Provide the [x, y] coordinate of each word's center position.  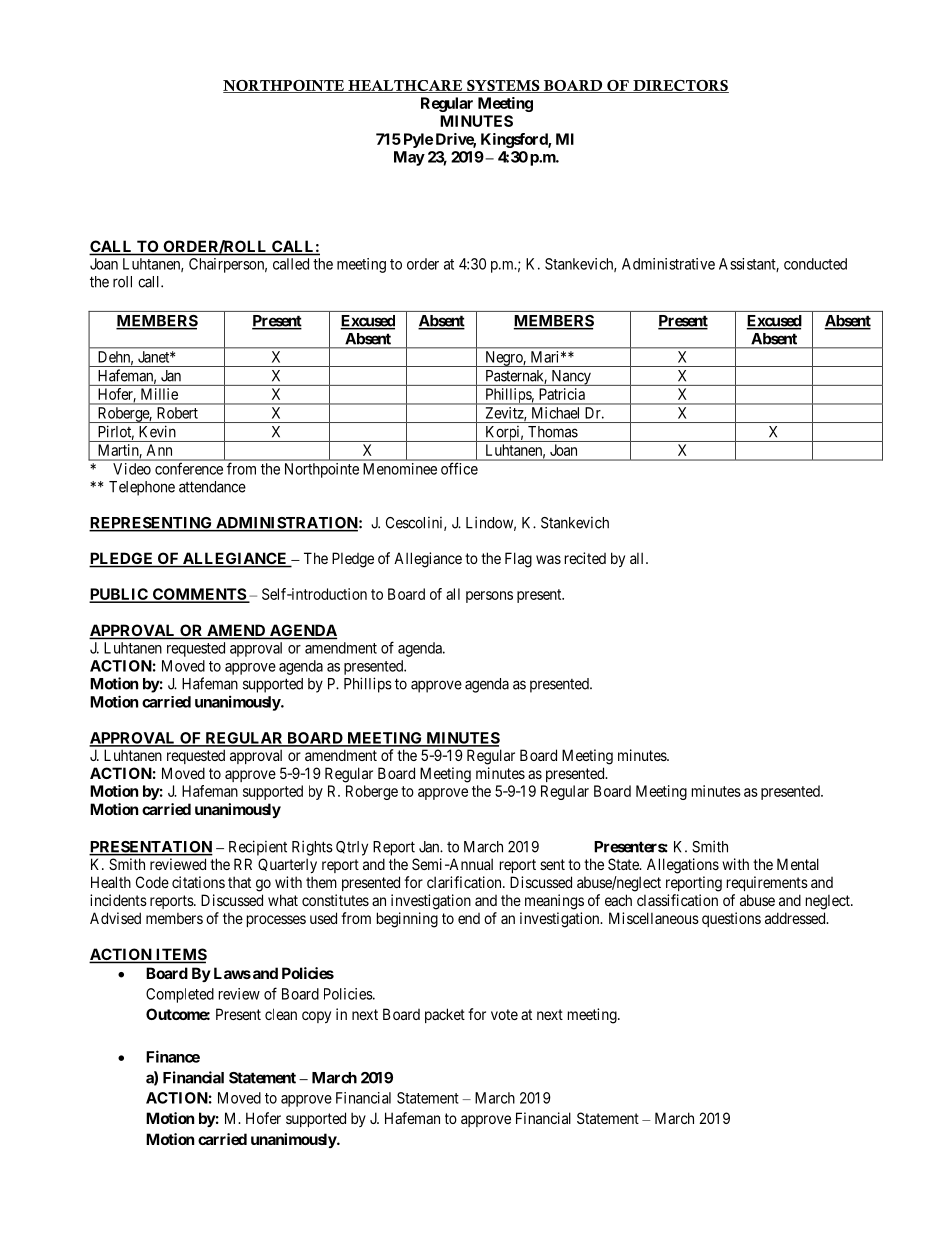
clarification [465, 882]
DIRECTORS [680, 86]
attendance [212, 487]
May [409, 158]
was [548, 559]
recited [585, 558]
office [459, 469]
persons [489, 597]
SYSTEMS [503, 86]
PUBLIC [119, 595]
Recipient [258, 848]
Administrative [668, 264]
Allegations [683, 866]
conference [189, 469]
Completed [180, 995]
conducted [815, 264]
